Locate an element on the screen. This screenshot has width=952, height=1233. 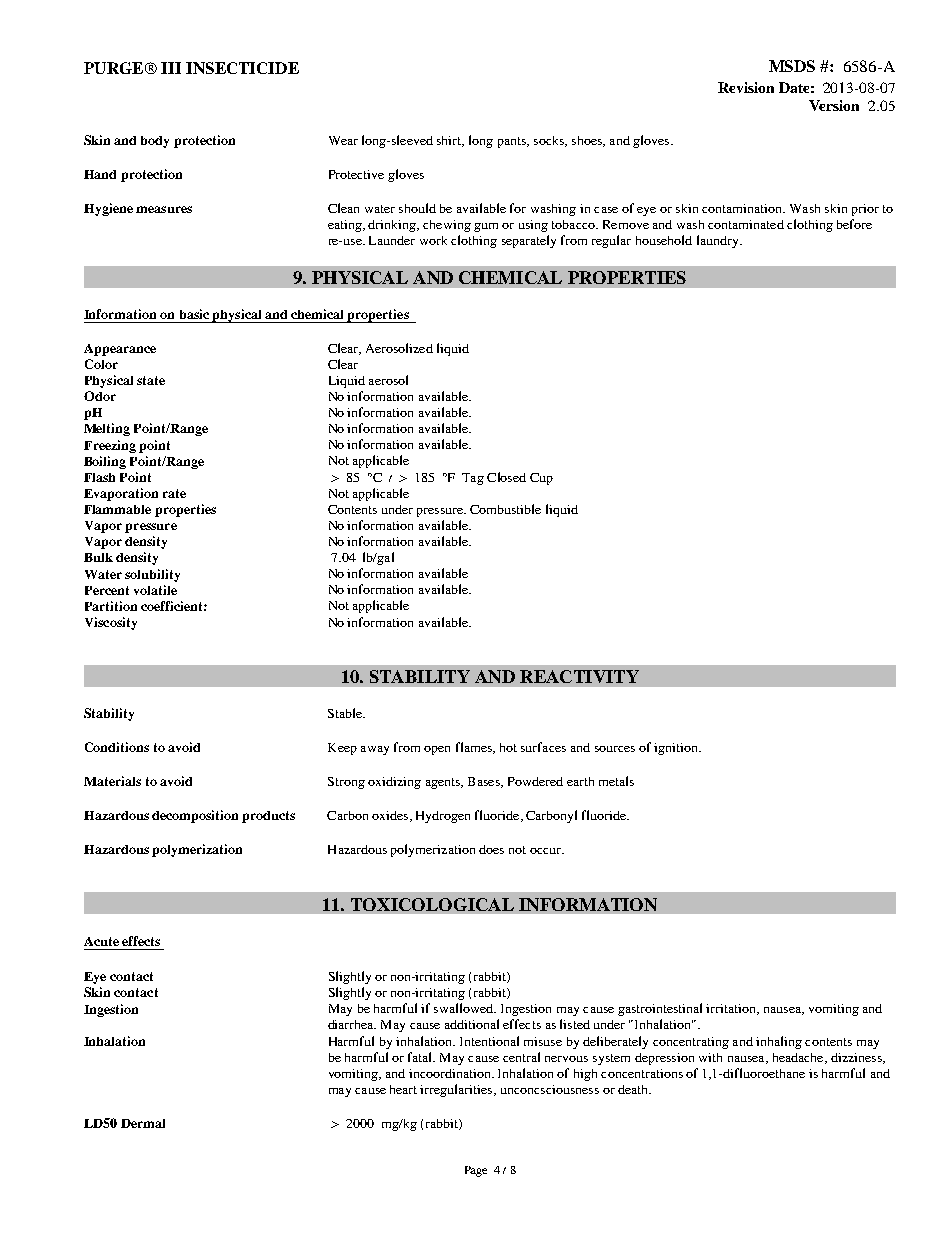
Revision is located at coordinates (746, 87).
